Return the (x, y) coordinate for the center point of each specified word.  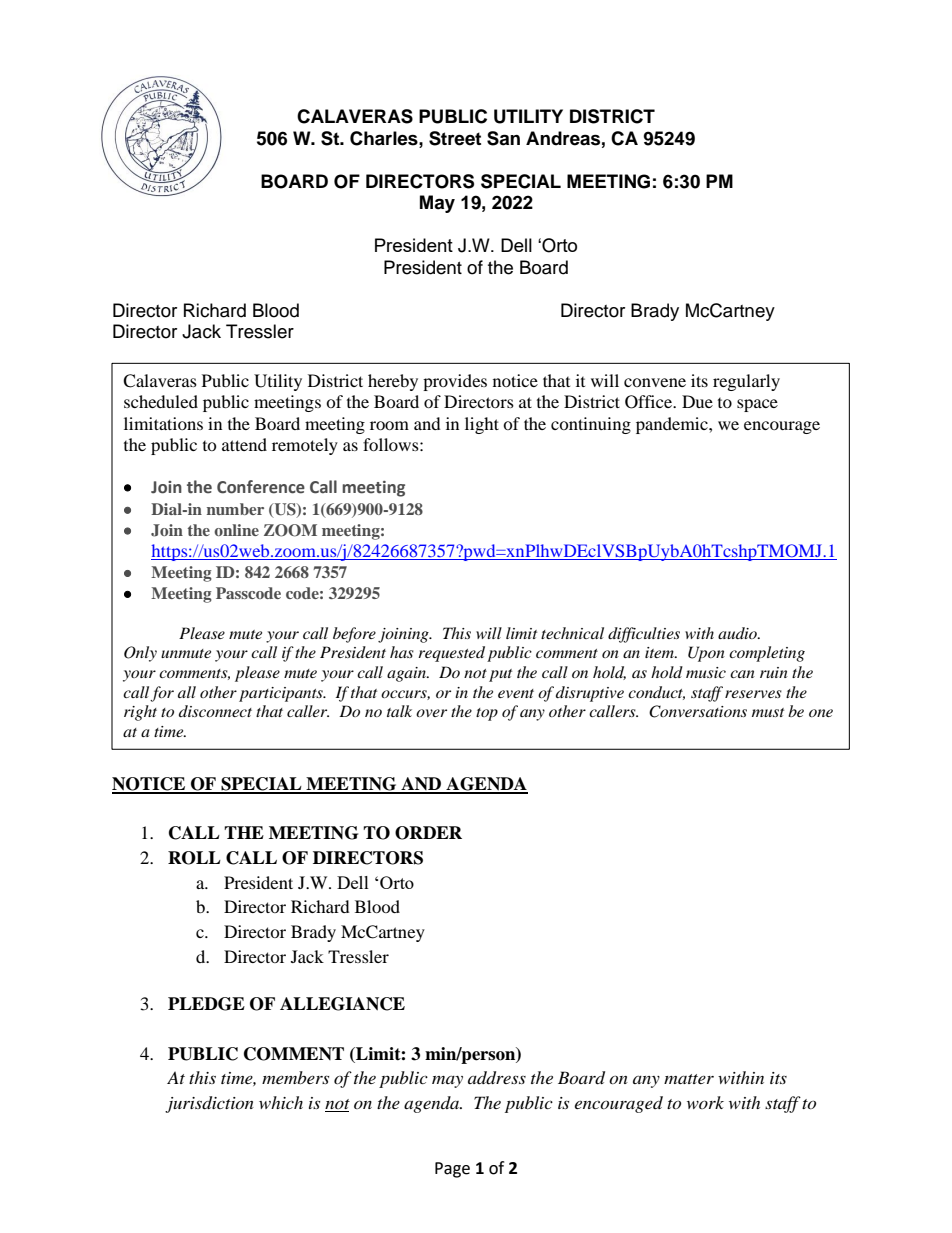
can (742, 674)
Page (452, 1170)
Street (455, 138)
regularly (746, 382)
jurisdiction (209, 1104)
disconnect (215, 711)
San (503, 138)
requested (451, 654)
